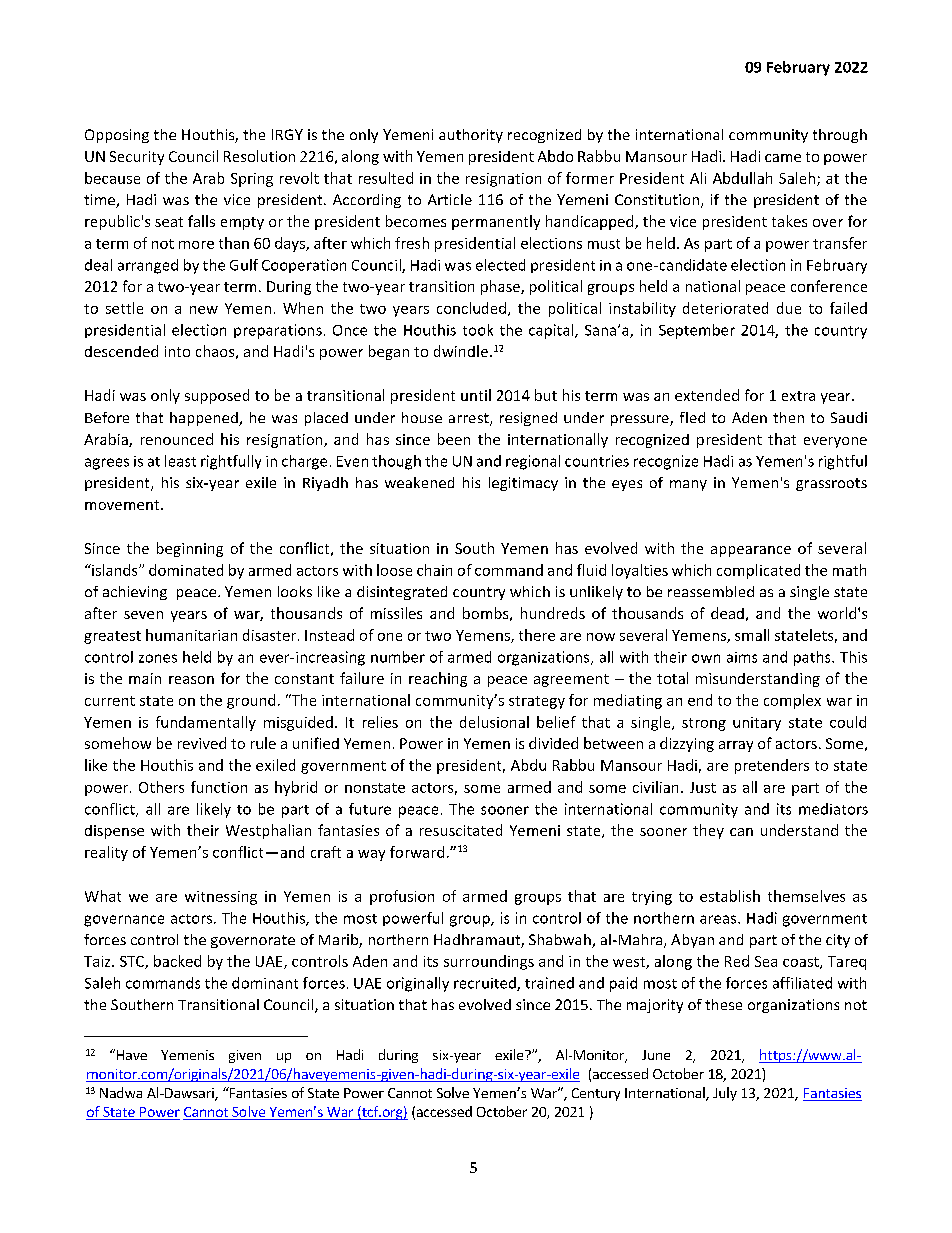  Describe the element at coordinates (494, 722) in the document. I see `delusional` at that location.
